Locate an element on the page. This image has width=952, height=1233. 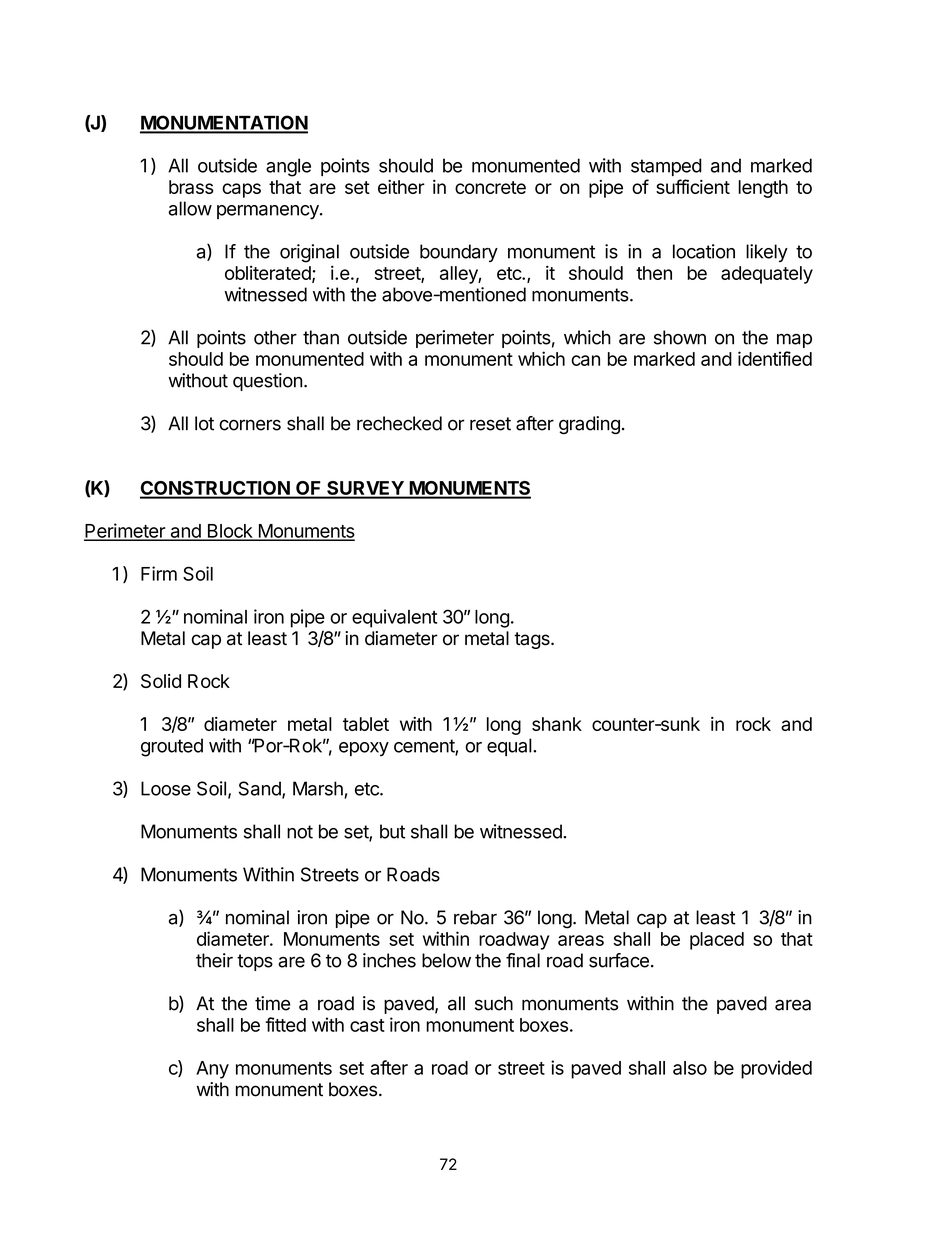
also is located at coordinates (690, 1068).
